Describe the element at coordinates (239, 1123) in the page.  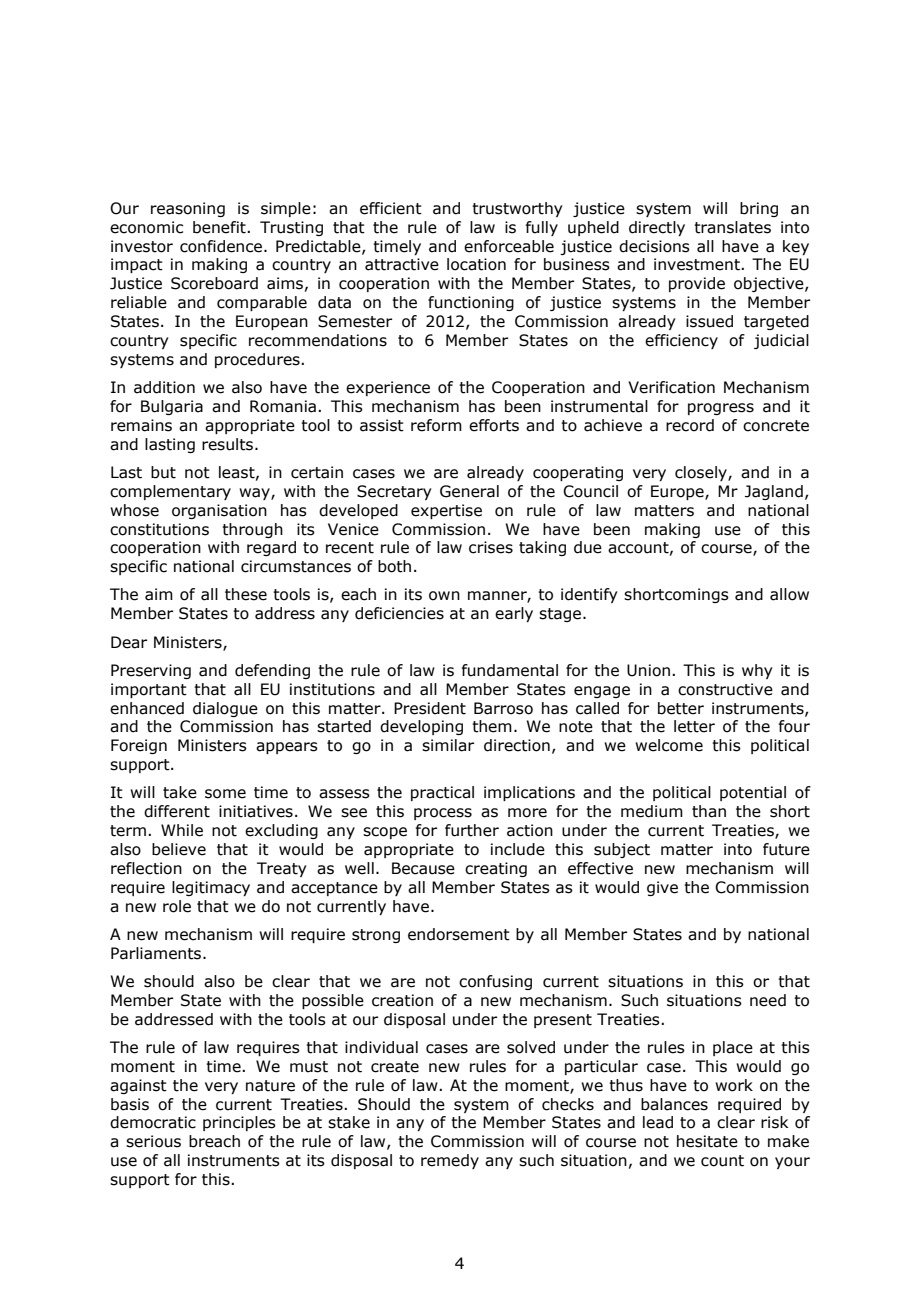
I see `principles` at that location.
